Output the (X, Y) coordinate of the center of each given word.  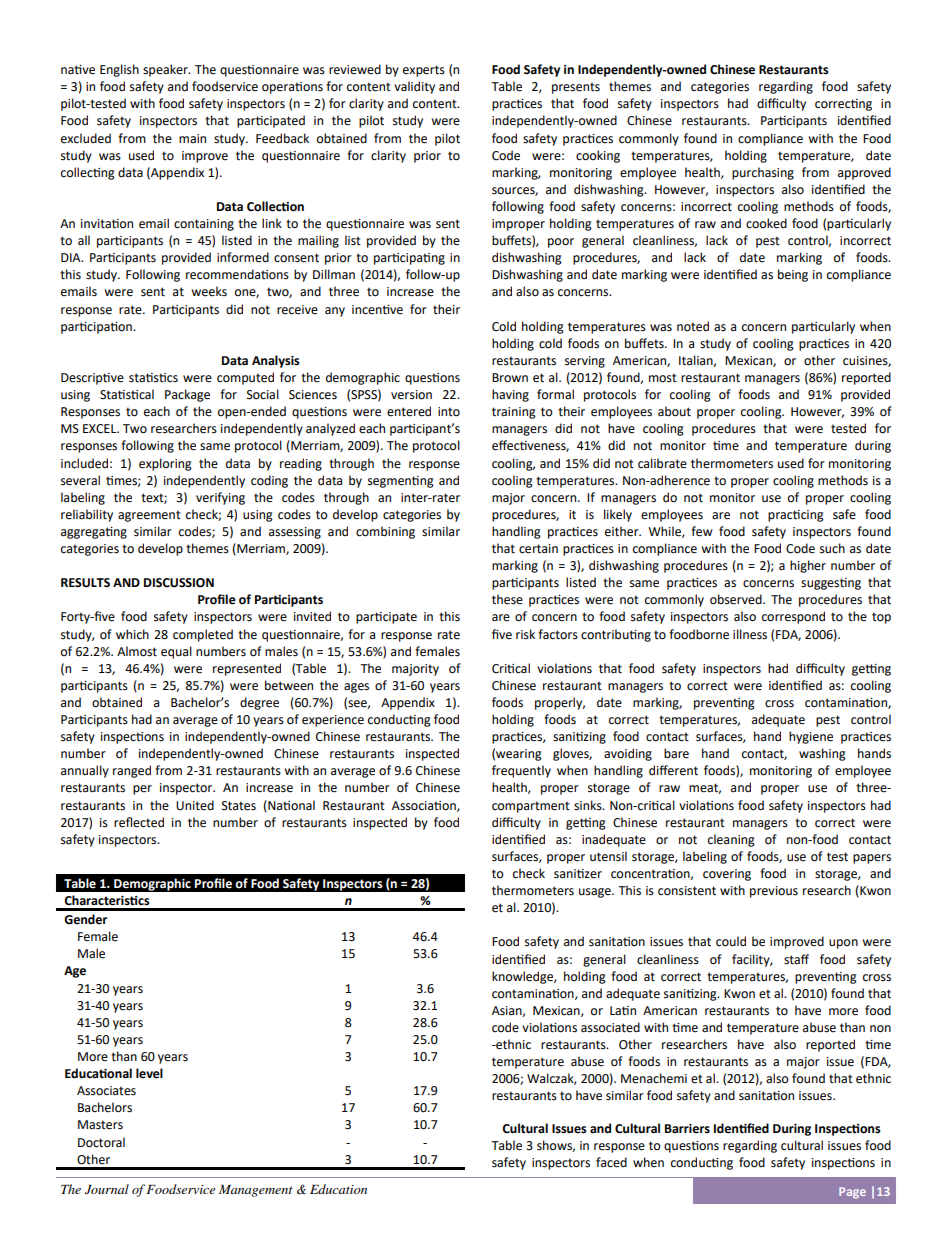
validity (414, 87)
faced (611, 1162)
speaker (166, 70)
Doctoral (101, 1142)
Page (852, 1193)
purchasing (763, 173)
